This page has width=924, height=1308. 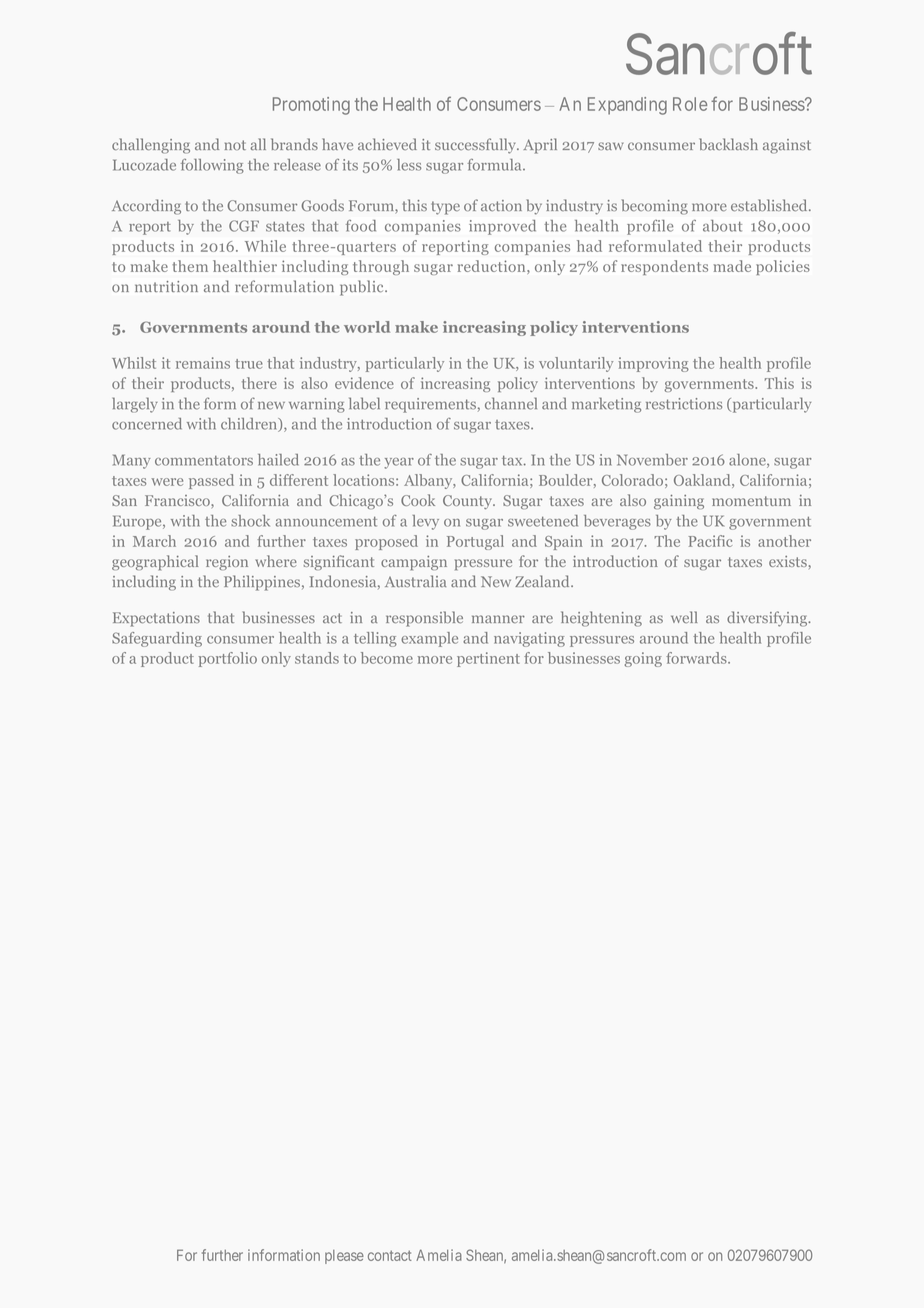 What do you see at coordinates (728, 144) in the page?
I see `backlash` at bounding box center [728, 144].
